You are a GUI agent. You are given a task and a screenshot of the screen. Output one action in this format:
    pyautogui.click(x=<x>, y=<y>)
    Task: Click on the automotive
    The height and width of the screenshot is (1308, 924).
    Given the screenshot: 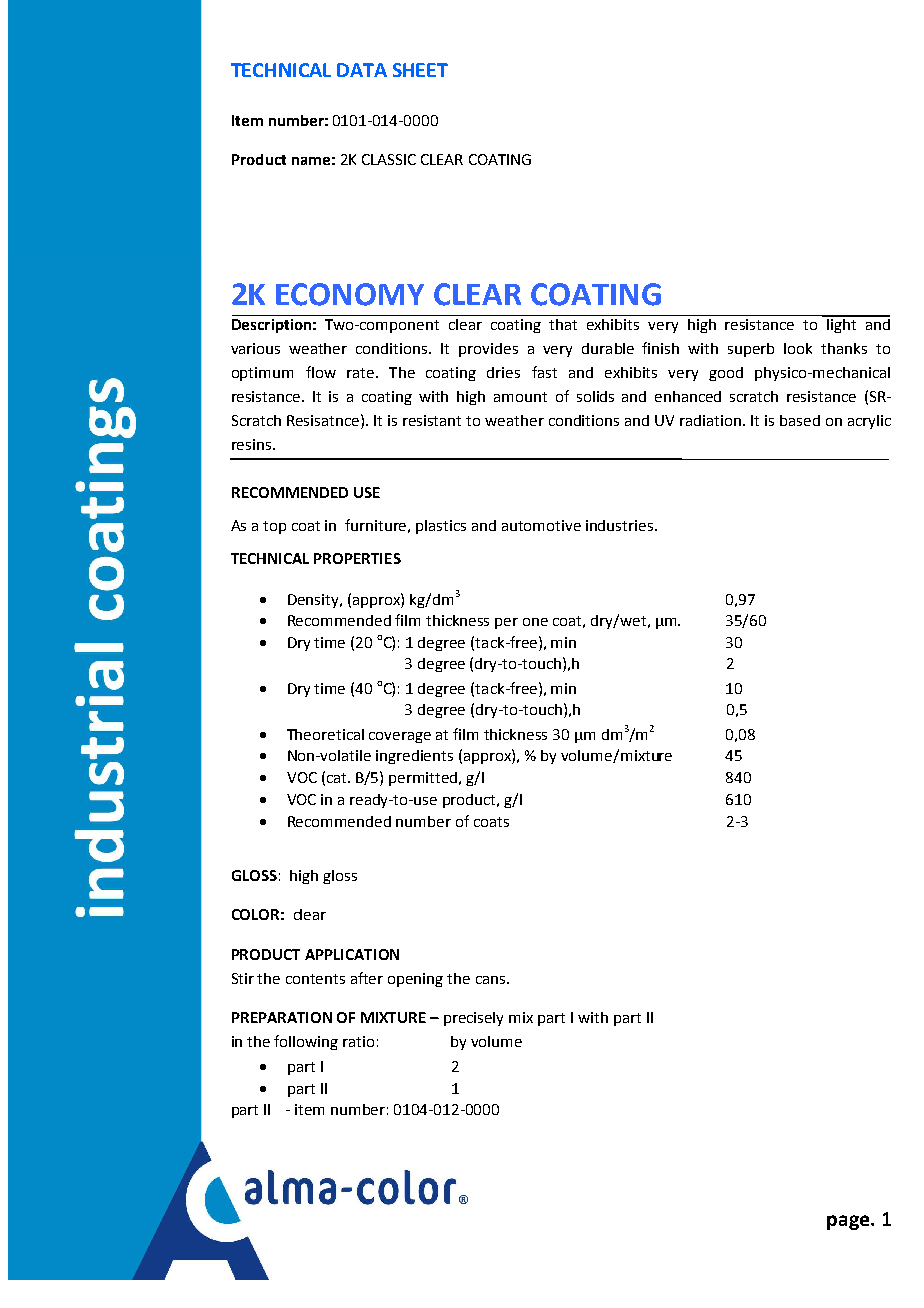 What is the action you would take?
    pyautogui.click(x=541, y=525)
